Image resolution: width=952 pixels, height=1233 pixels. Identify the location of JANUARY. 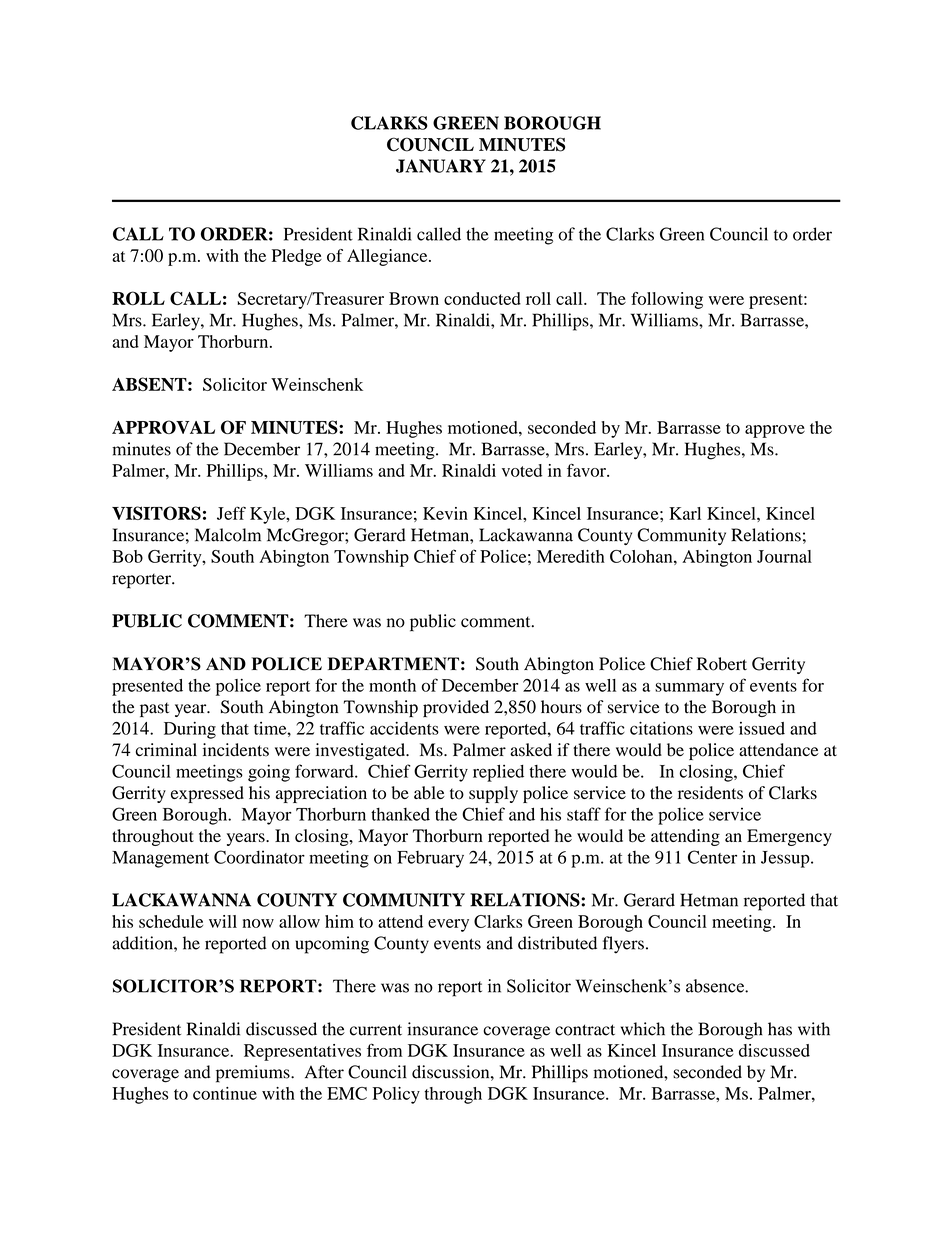
(441, 166).
